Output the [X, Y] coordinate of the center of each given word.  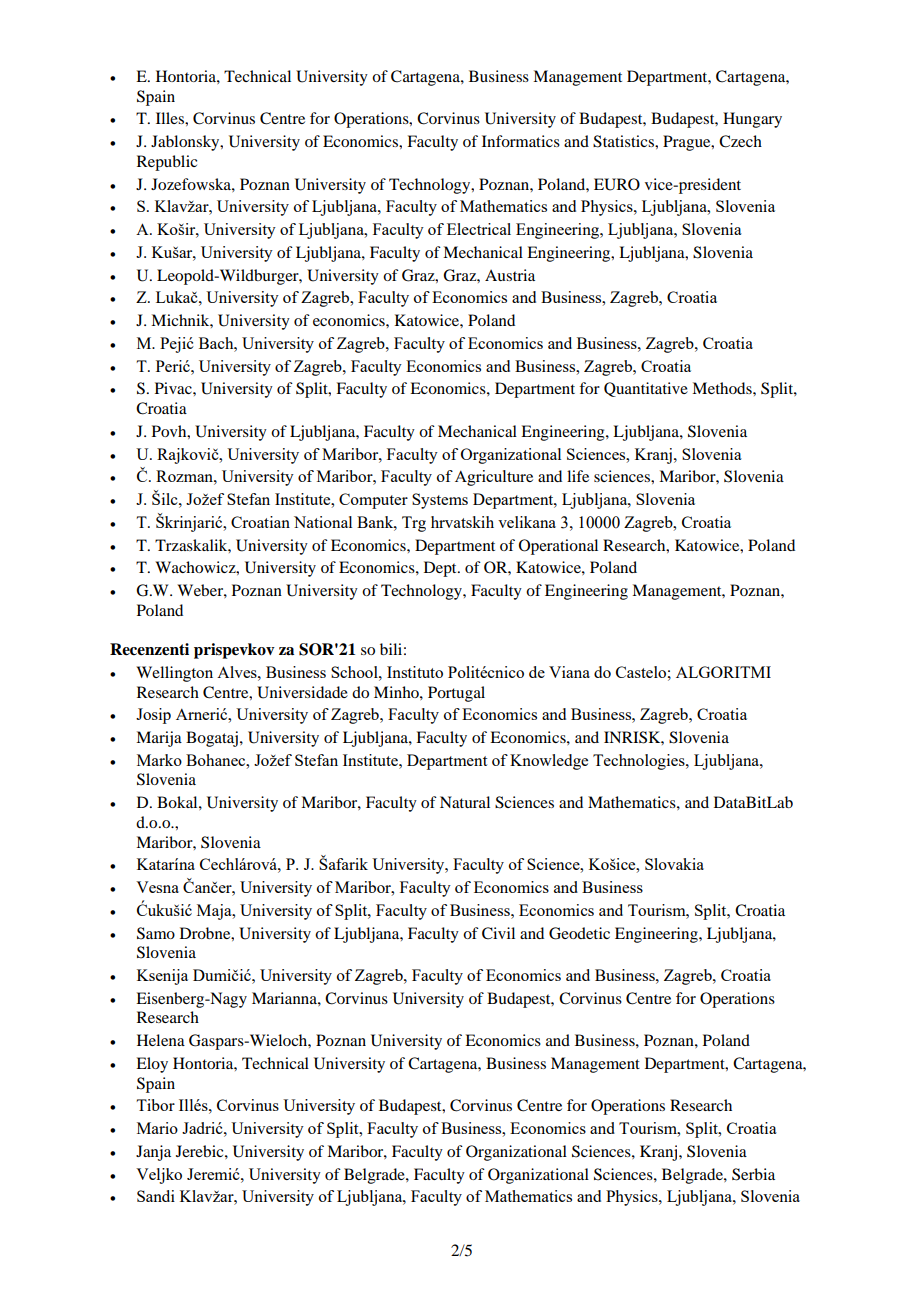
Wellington [174, 674]
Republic [167, 163]
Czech [740, 141]
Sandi [156, 1196]
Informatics [521, 141]
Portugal [456, 694]
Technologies [640, 762]
